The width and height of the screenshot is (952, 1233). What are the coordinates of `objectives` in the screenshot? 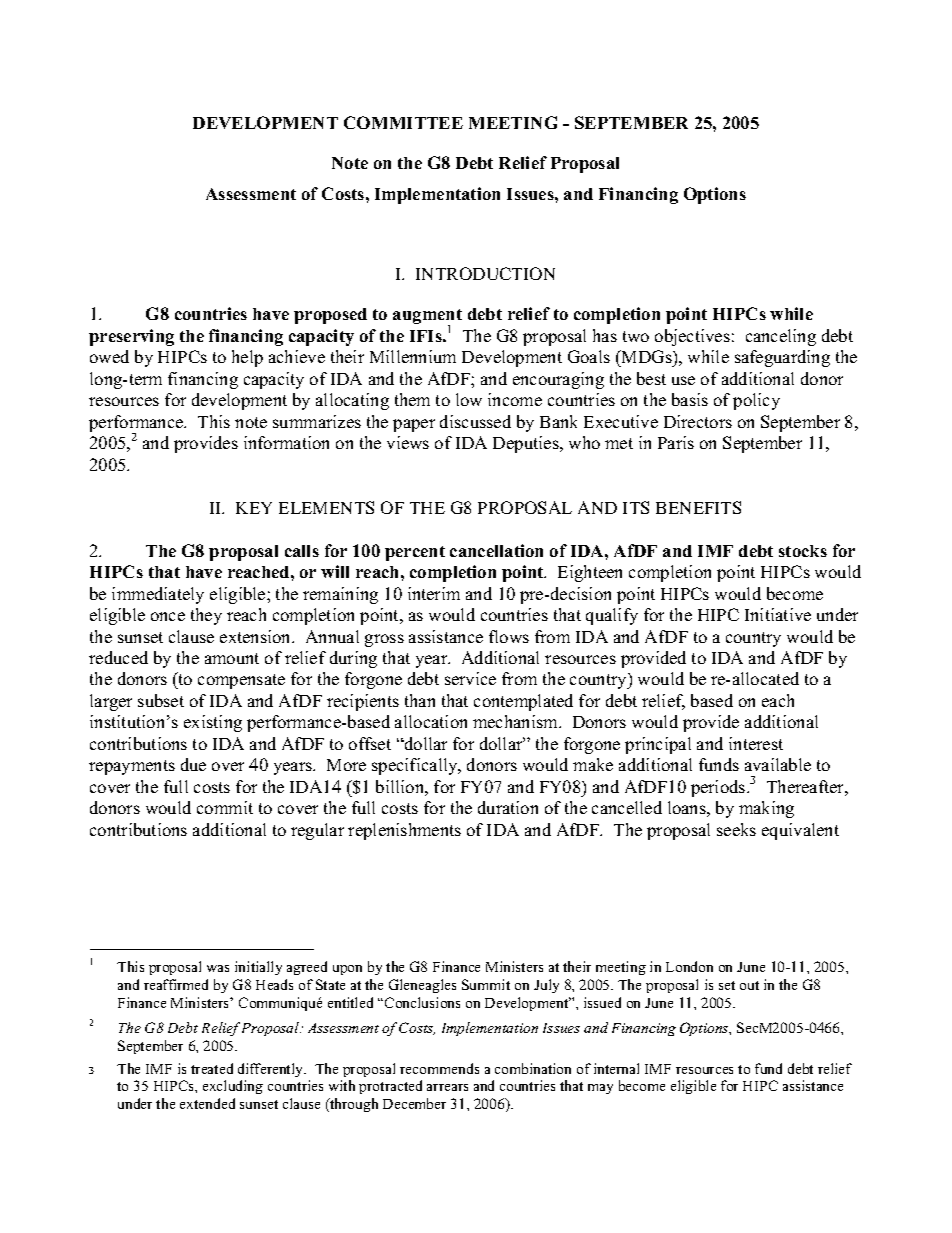 It's located at (692, 337).
